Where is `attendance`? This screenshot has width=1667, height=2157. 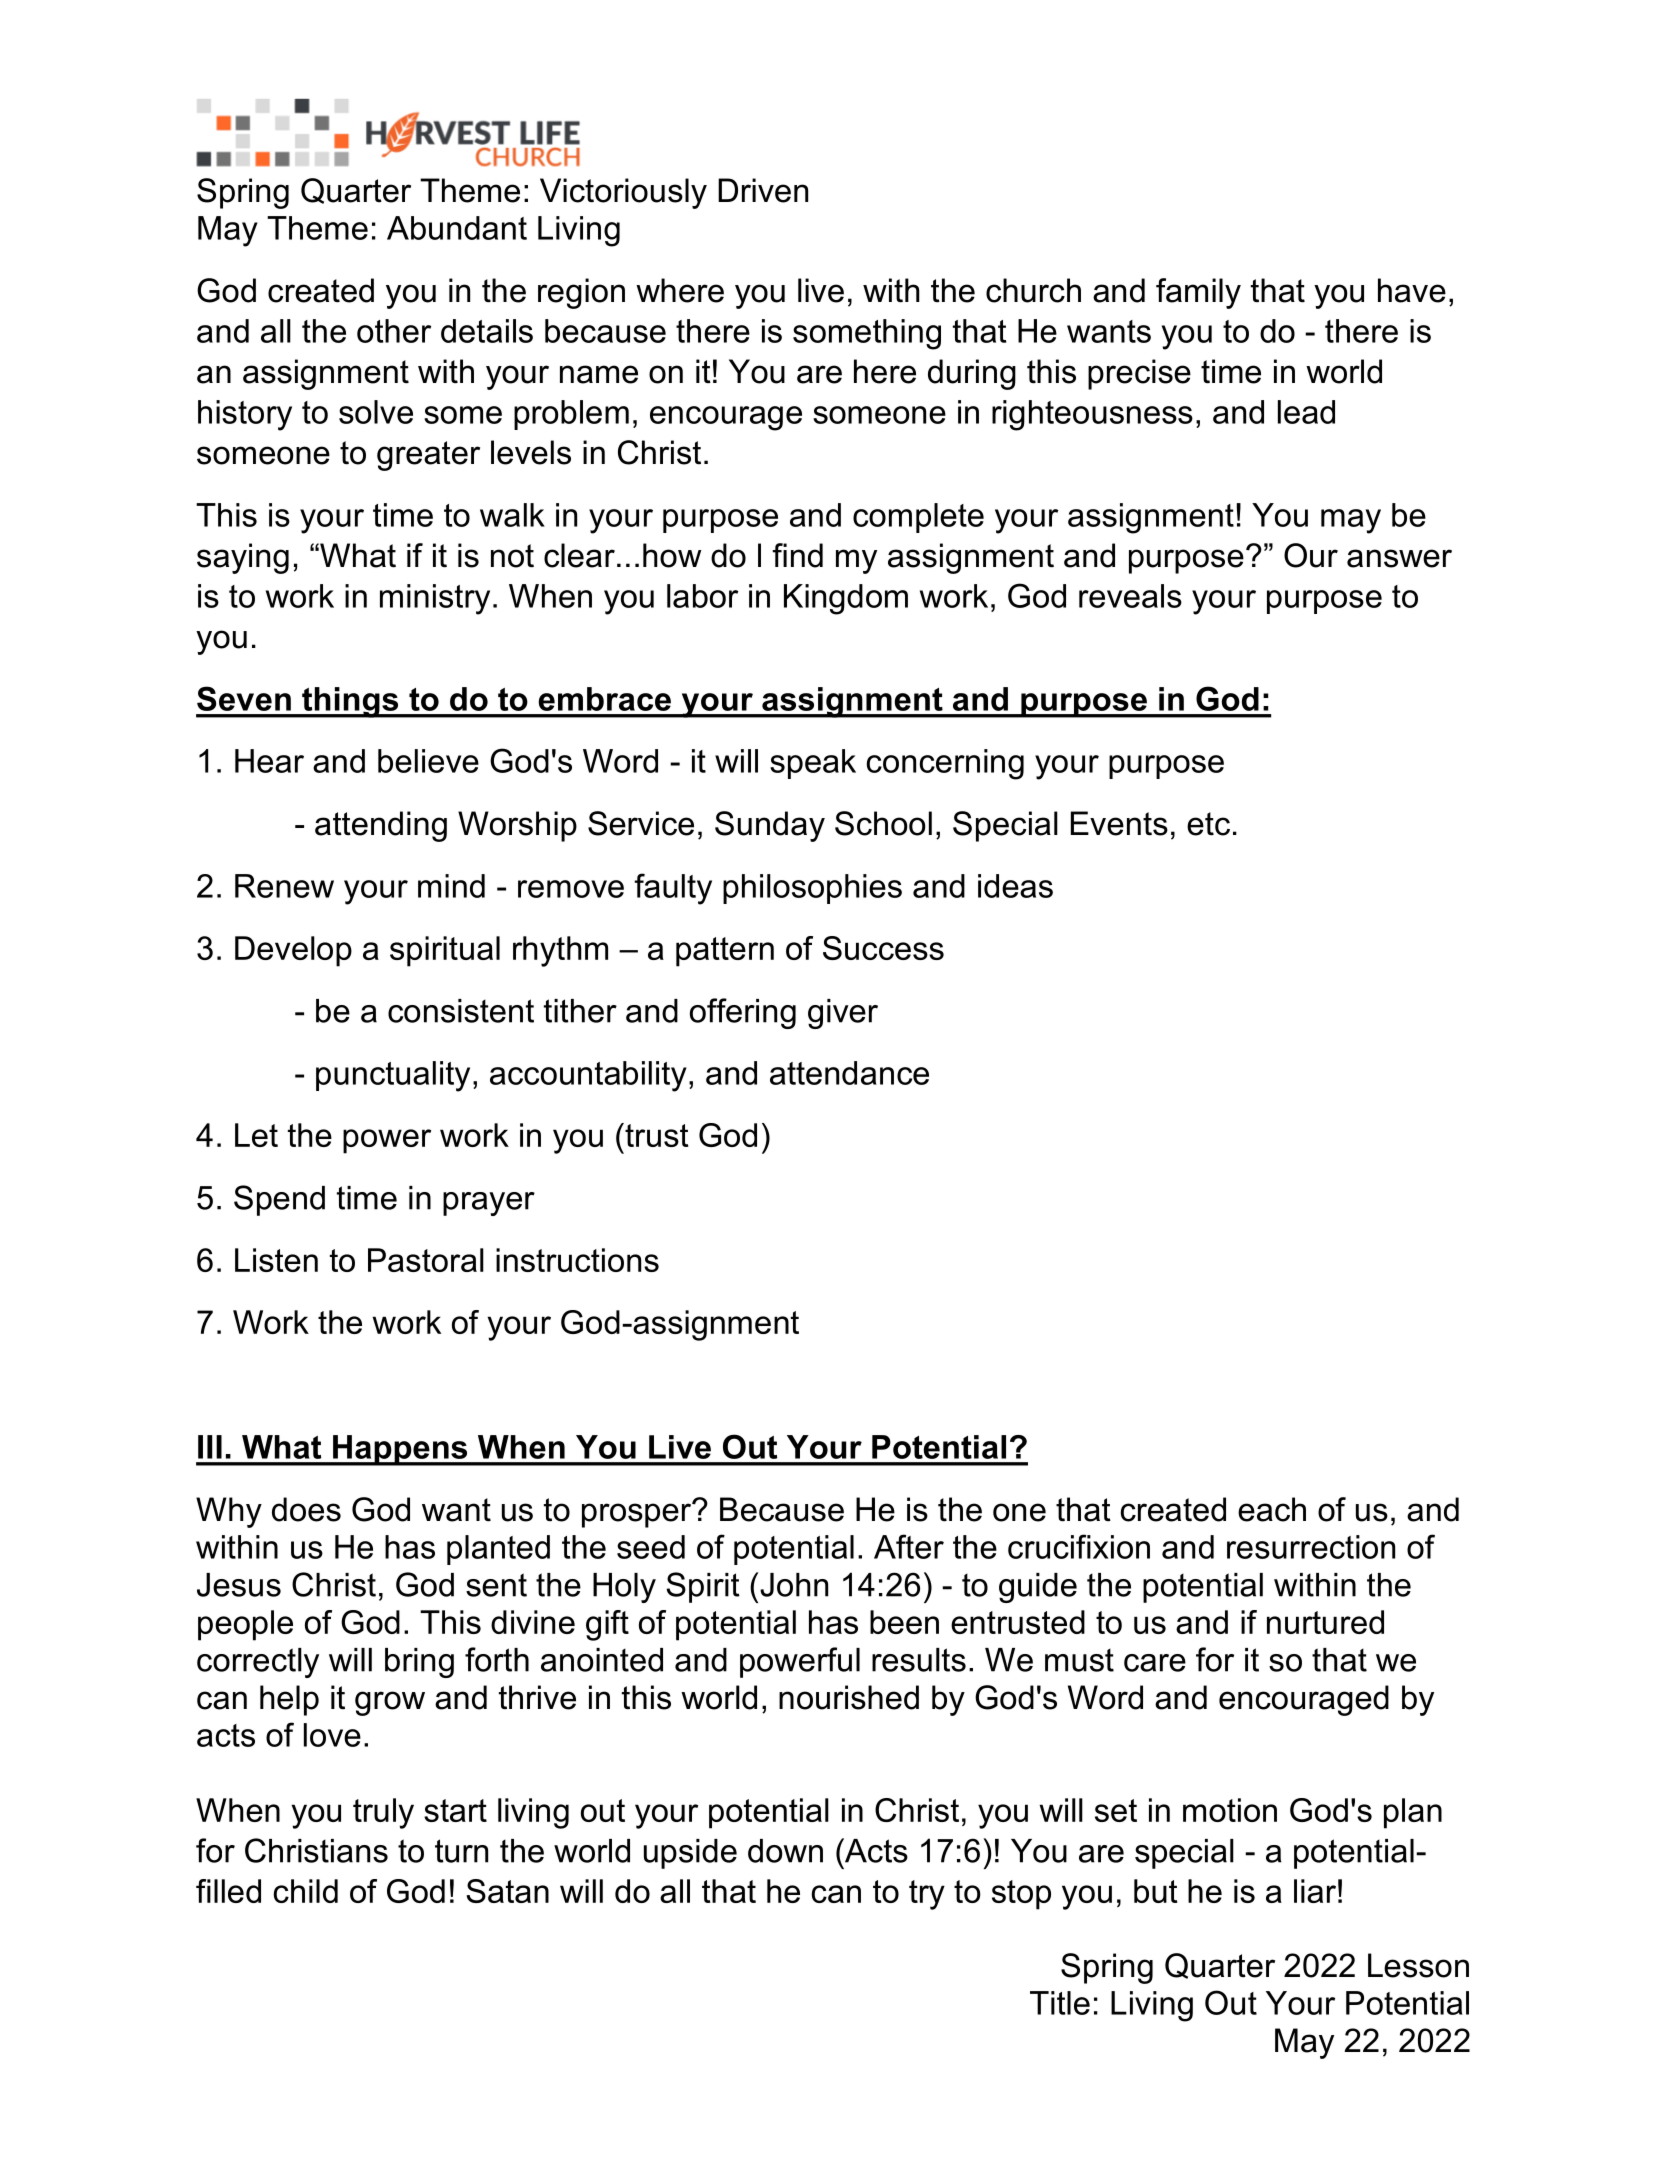 attendance is located at coordinates (849, 1073).
